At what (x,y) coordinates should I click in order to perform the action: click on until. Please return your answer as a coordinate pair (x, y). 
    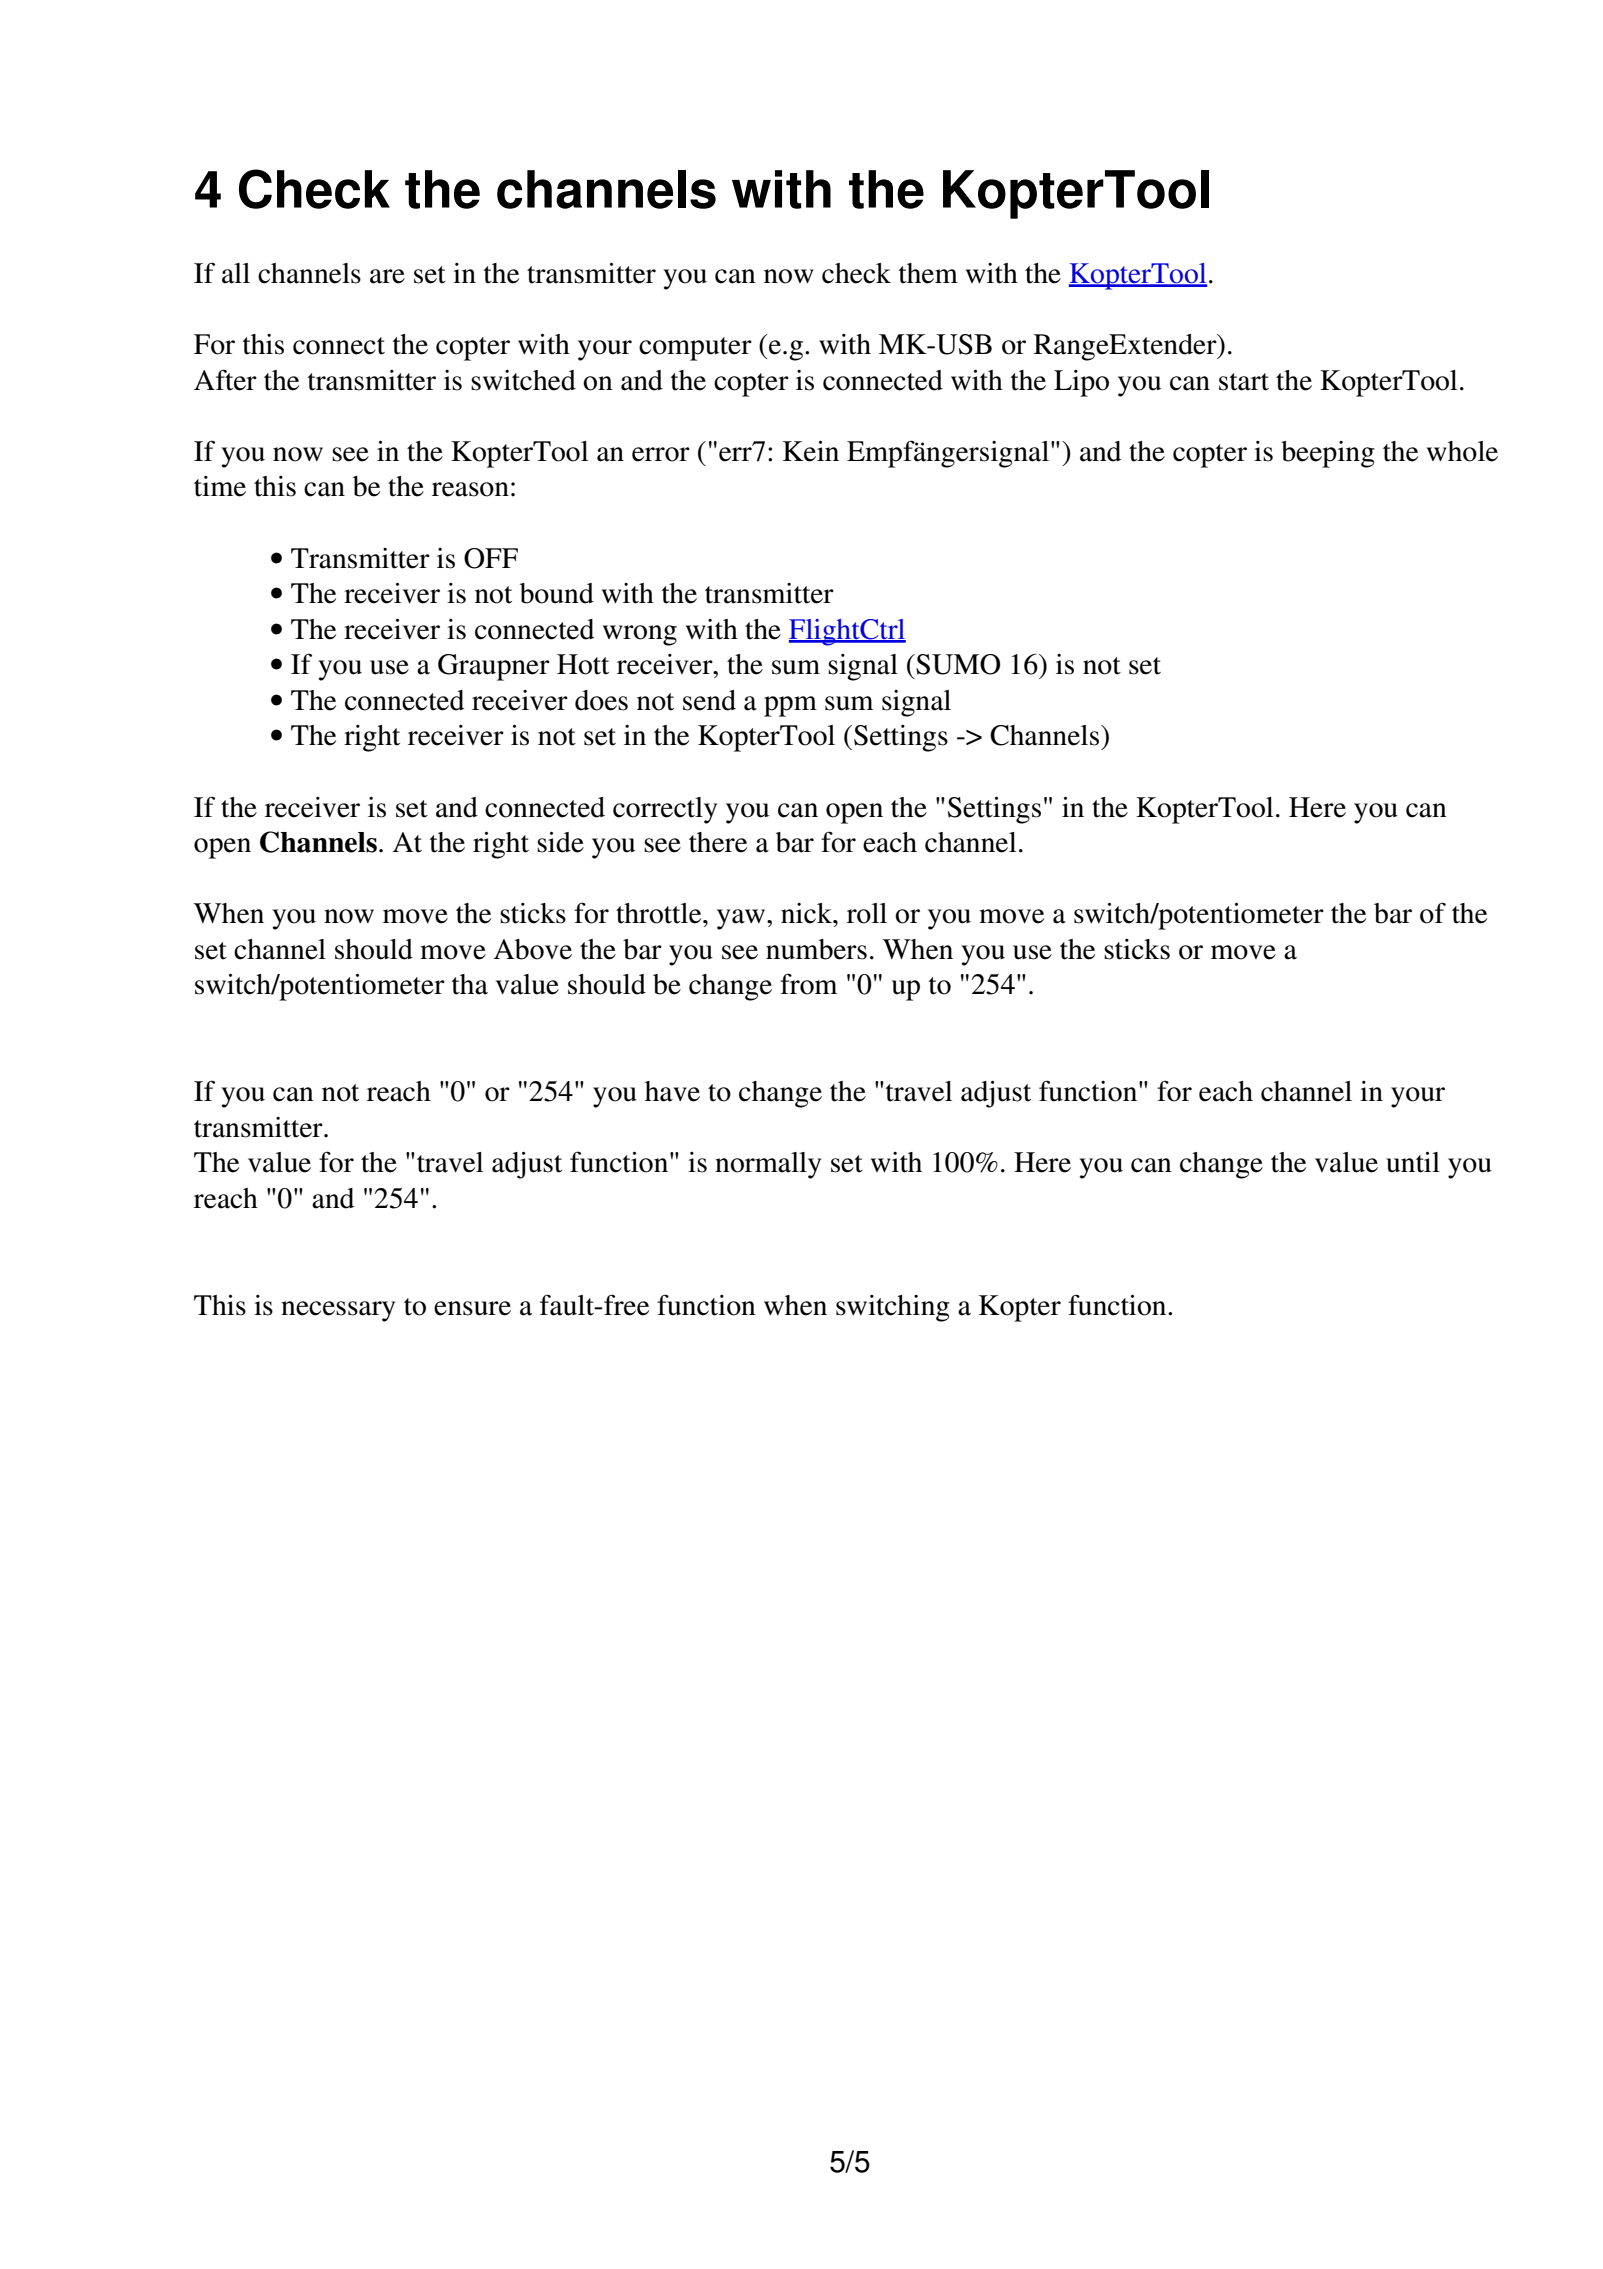
    Looking at the image, I should click on (1413, 1162).
